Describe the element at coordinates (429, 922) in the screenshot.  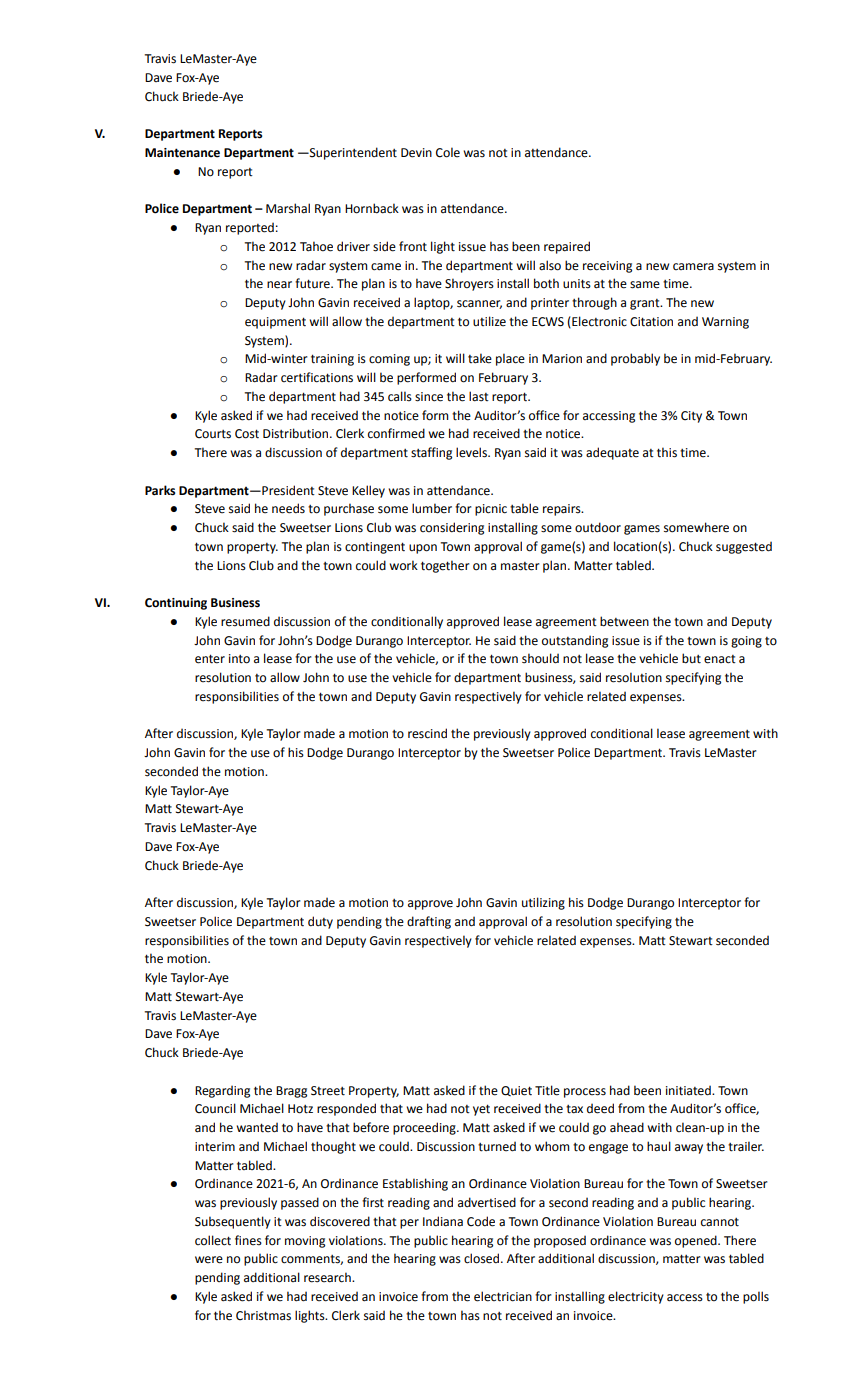
I see `drafting` at that location.
